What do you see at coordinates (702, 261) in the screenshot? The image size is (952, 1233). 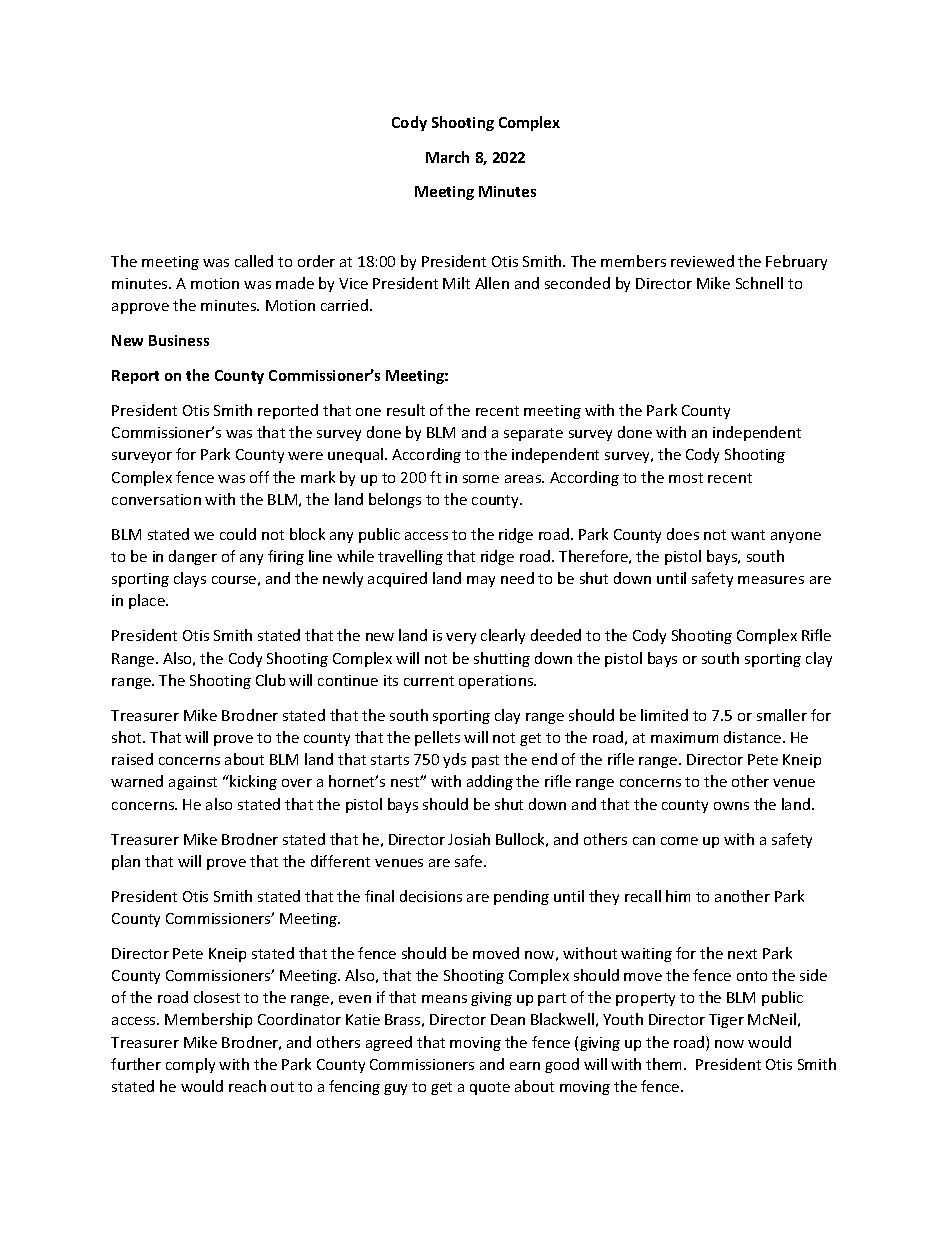 I see `reviewed` at bounding box center [702, 261].
